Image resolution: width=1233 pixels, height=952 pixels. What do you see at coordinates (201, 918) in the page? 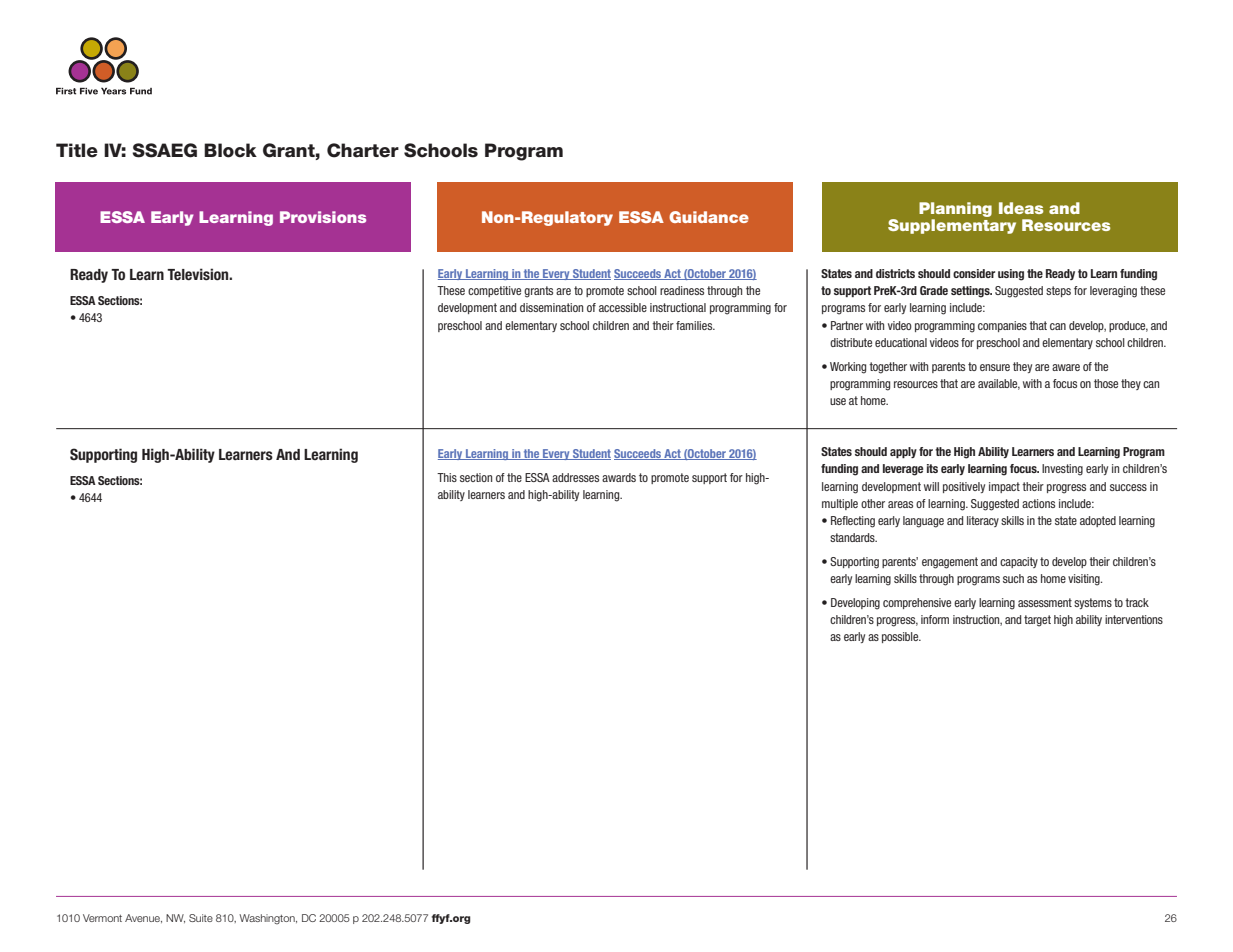
I see `Suite` at bounding box center [201, 918].
